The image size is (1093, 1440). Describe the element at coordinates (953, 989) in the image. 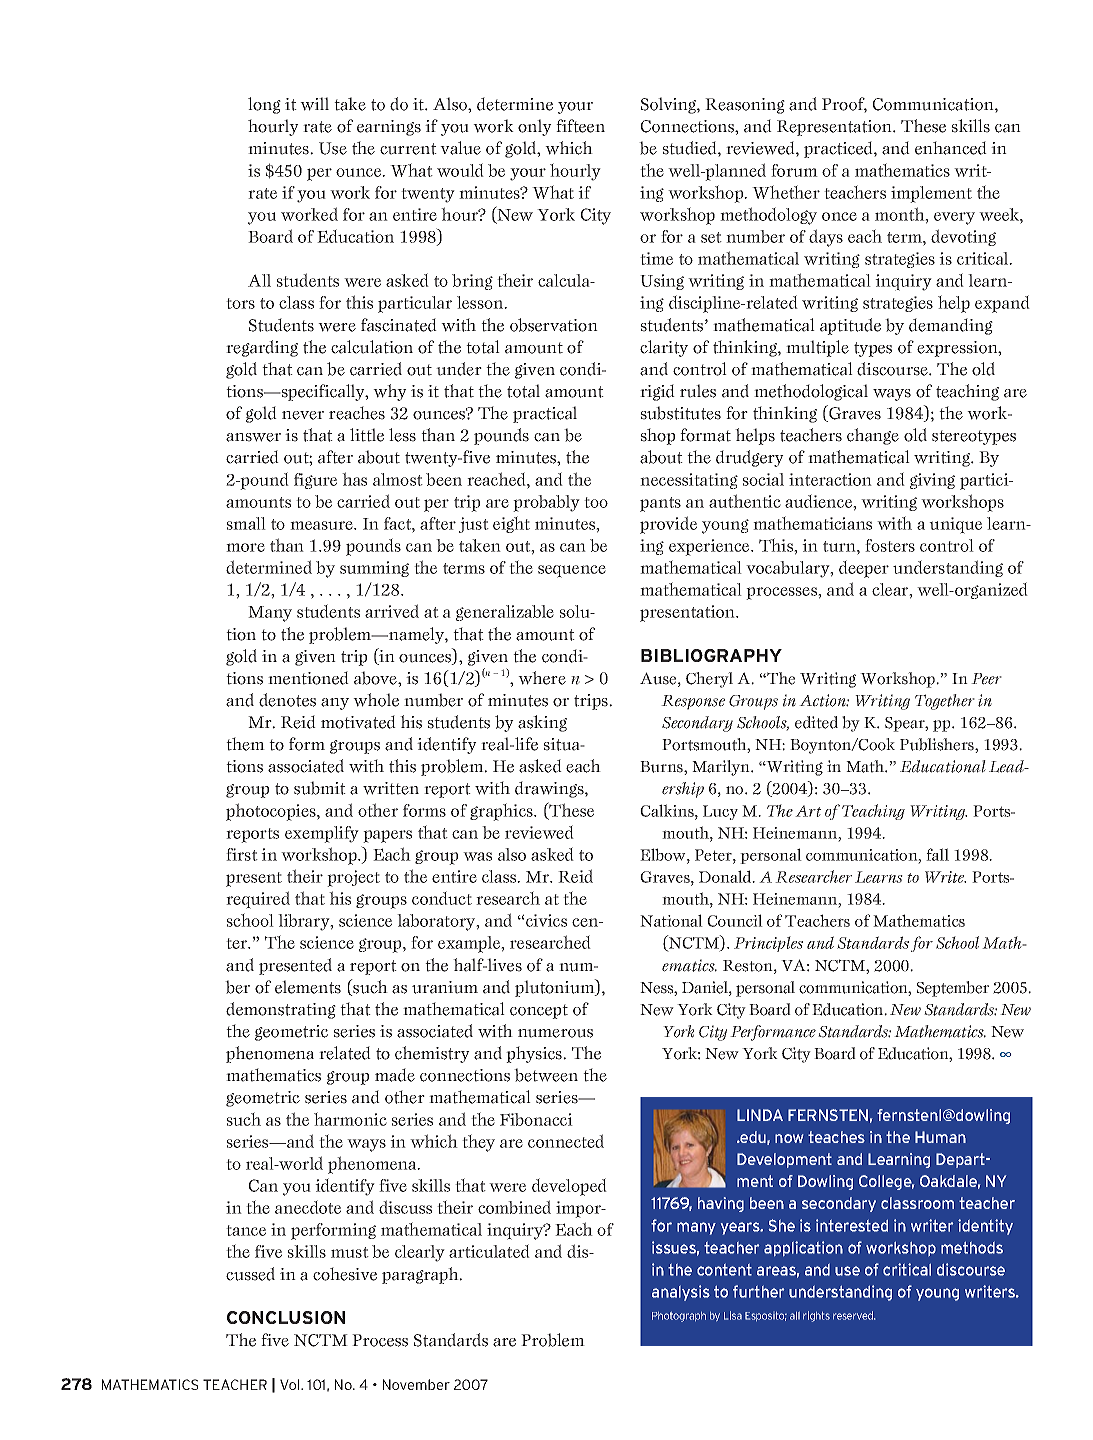

I see `September` at that location.
